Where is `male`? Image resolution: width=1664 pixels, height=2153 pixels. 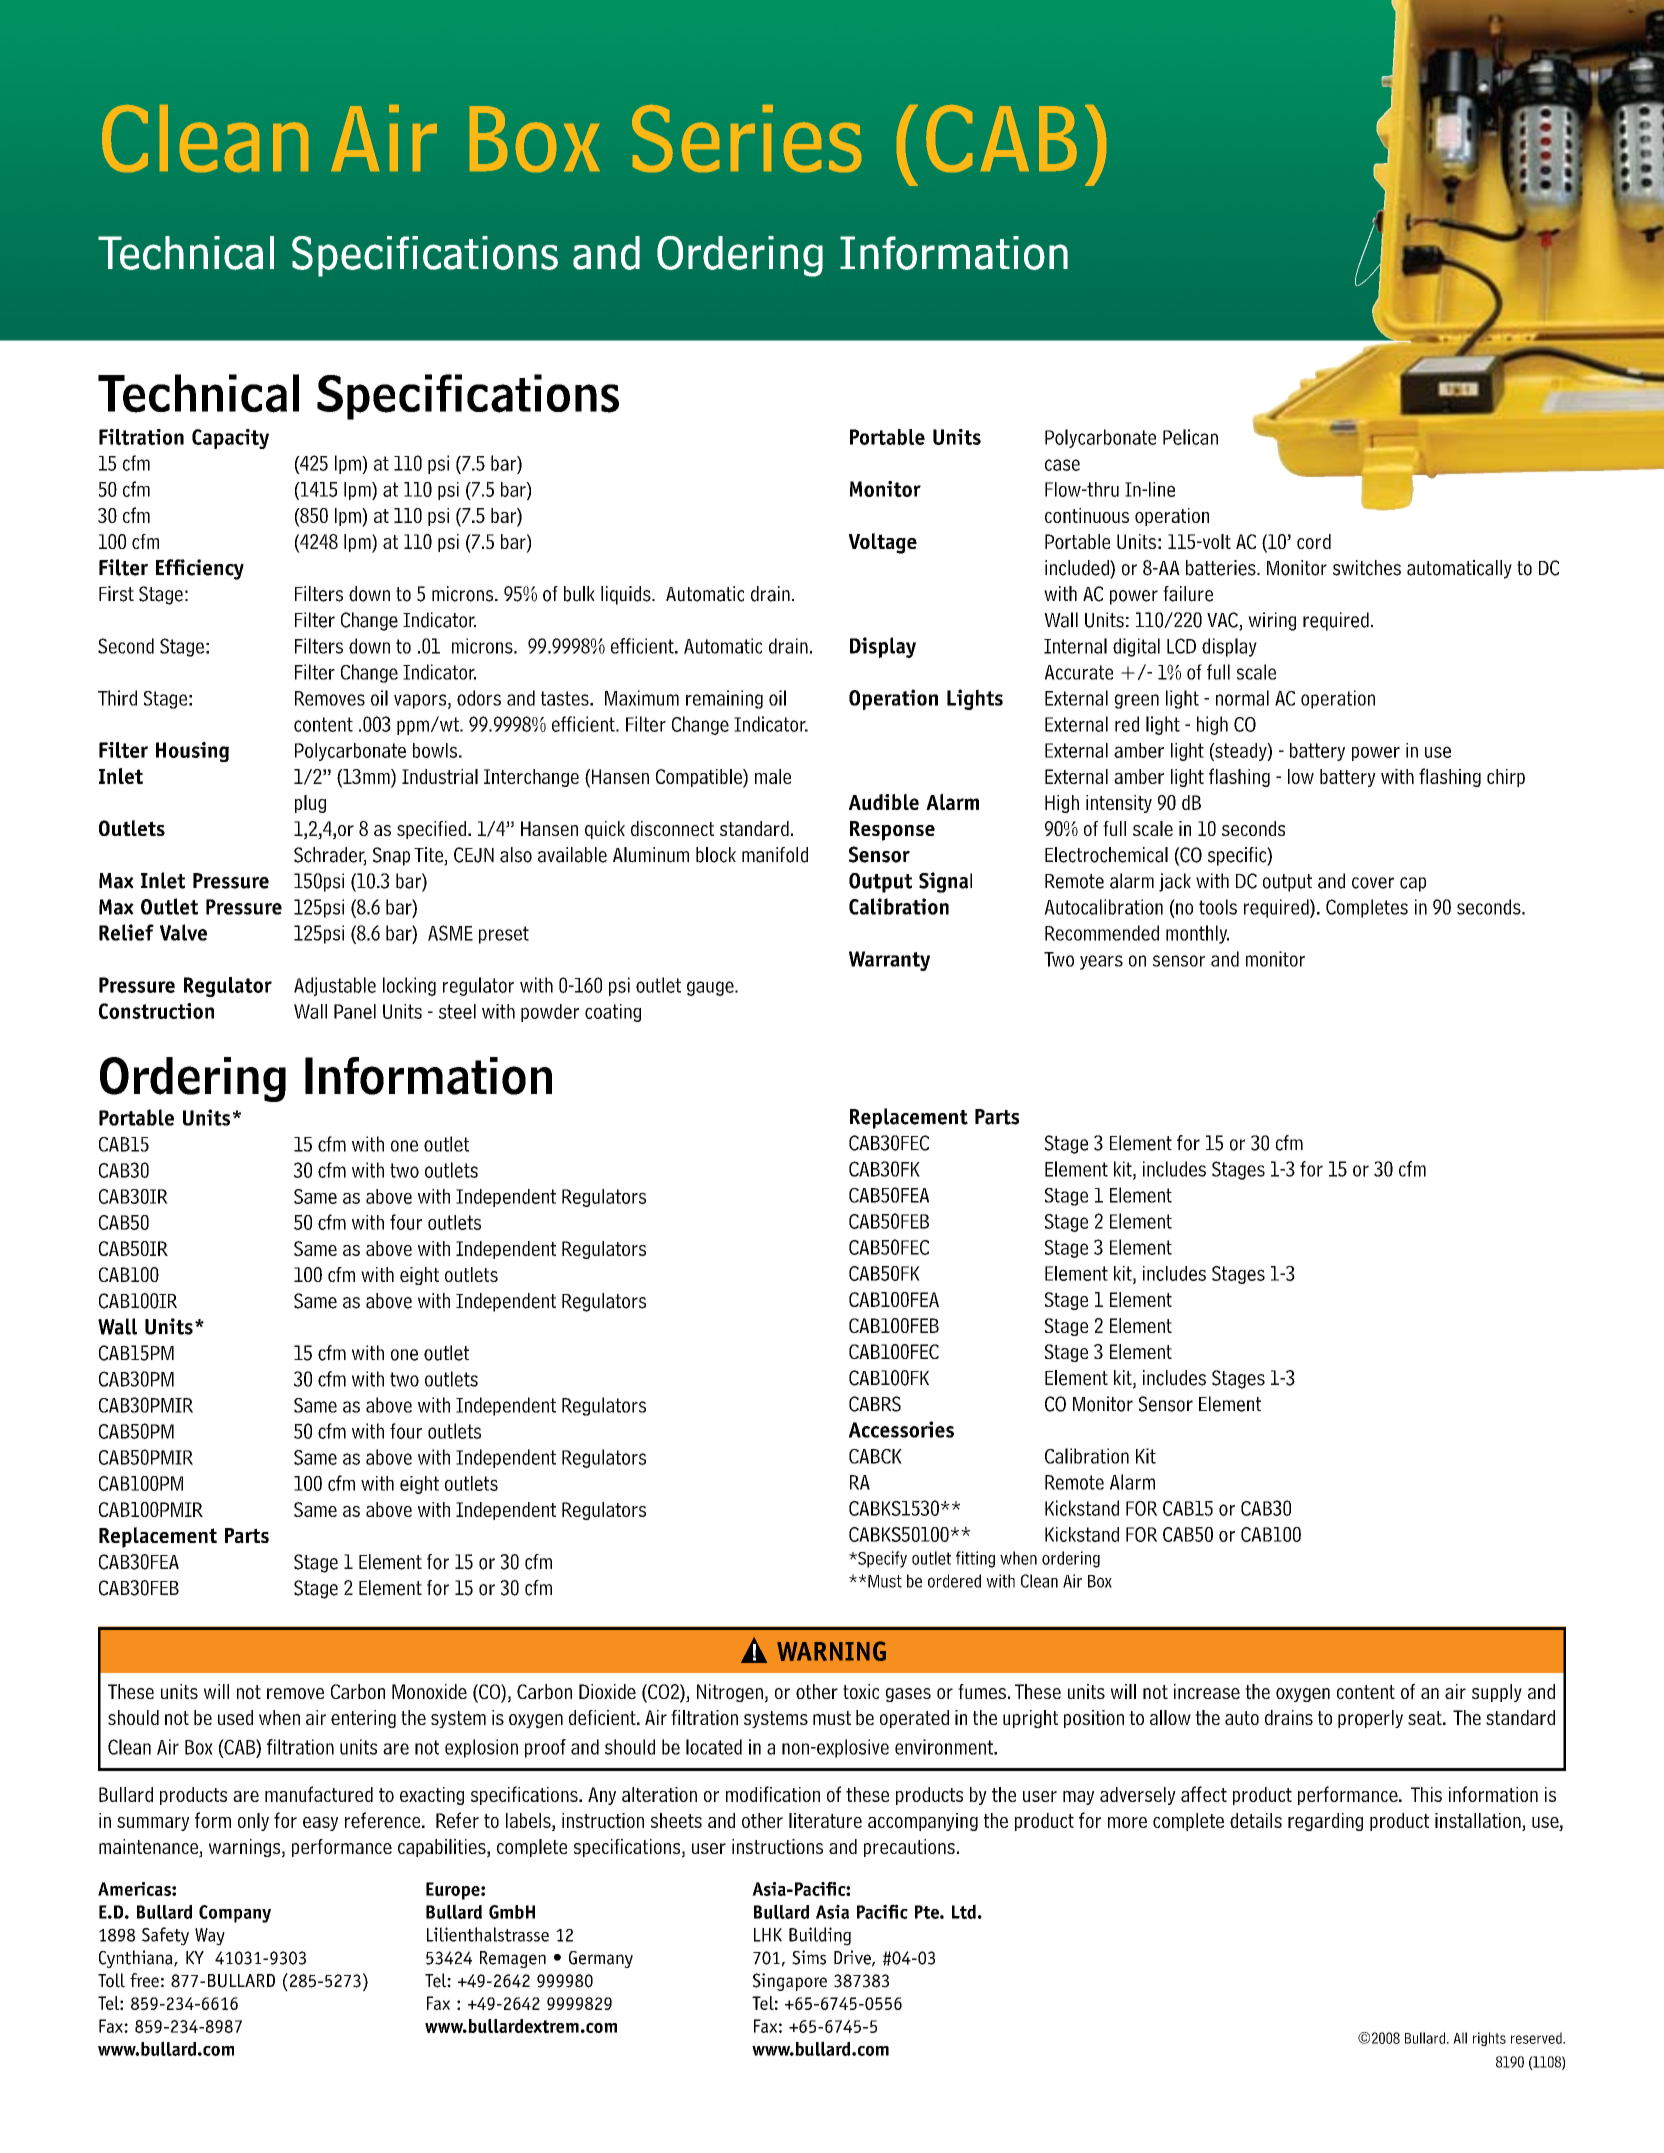
male is located at coordinates (773, 776).
